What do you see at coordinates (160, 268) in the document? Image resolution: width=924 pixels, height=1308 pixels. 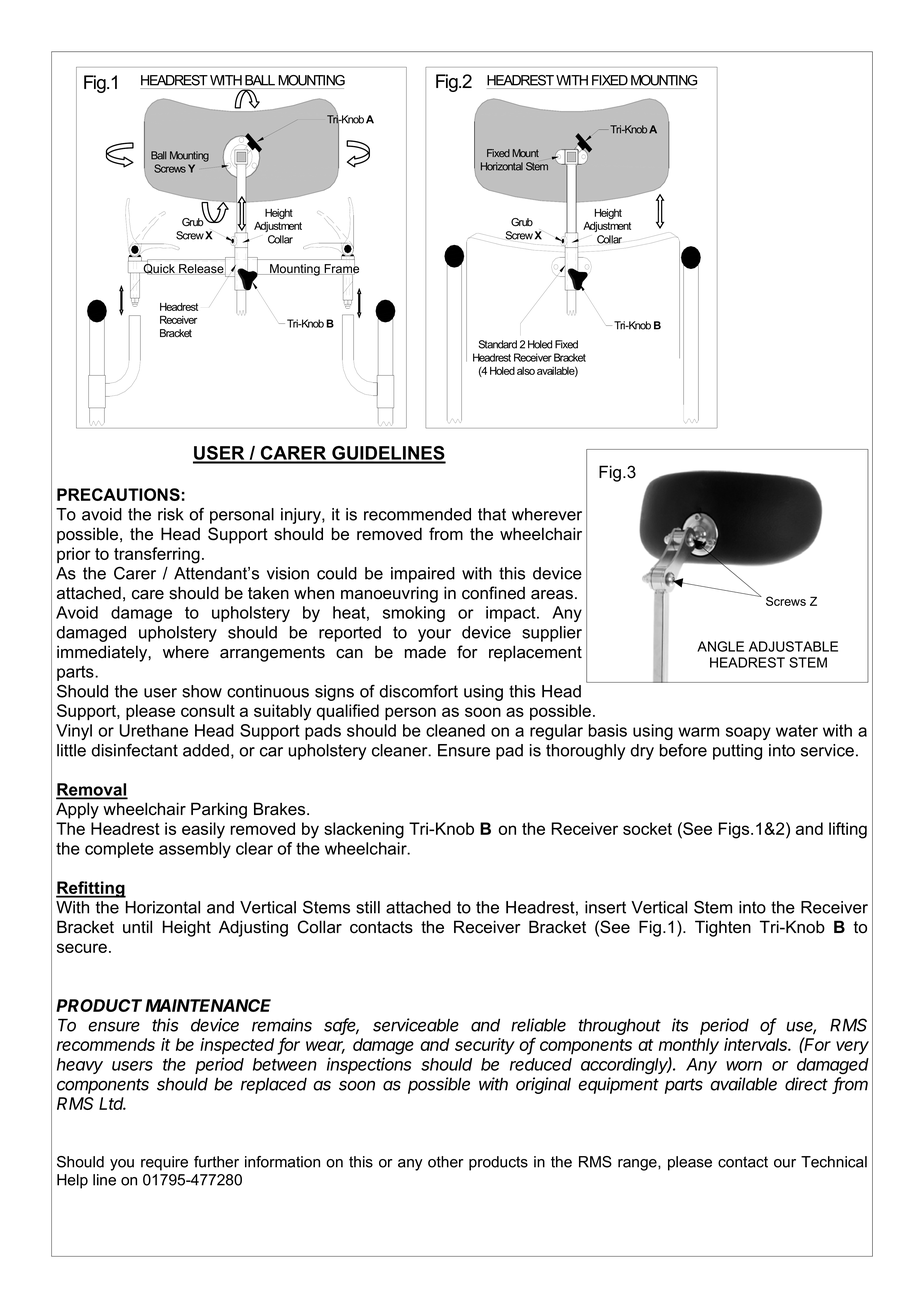 I see `Quick` at bounding box center [160, 268].
